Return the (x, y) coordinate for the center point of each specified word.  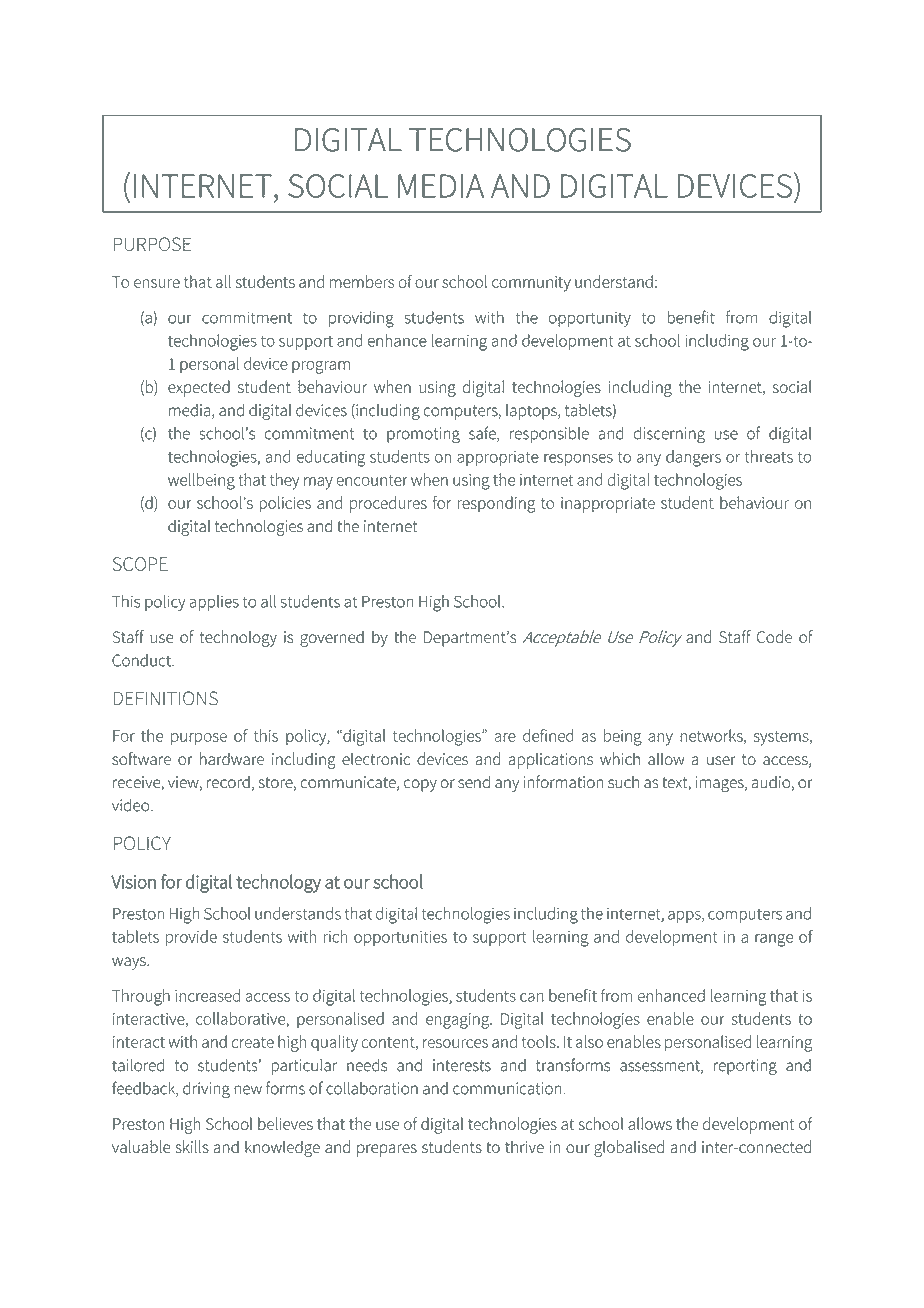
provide (191, 938)
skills (192, 1146)
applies (214, 603)
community (531, 284)
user (721, 760)
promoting (423, 435)
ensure (157, 283)
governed (332, 638)
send (474, 782)
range (774, 940)
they (284, 481)
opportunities (400, 938)
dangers (693, 458)
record (228, 782)
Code (774, 636)
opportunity (590, 319)
